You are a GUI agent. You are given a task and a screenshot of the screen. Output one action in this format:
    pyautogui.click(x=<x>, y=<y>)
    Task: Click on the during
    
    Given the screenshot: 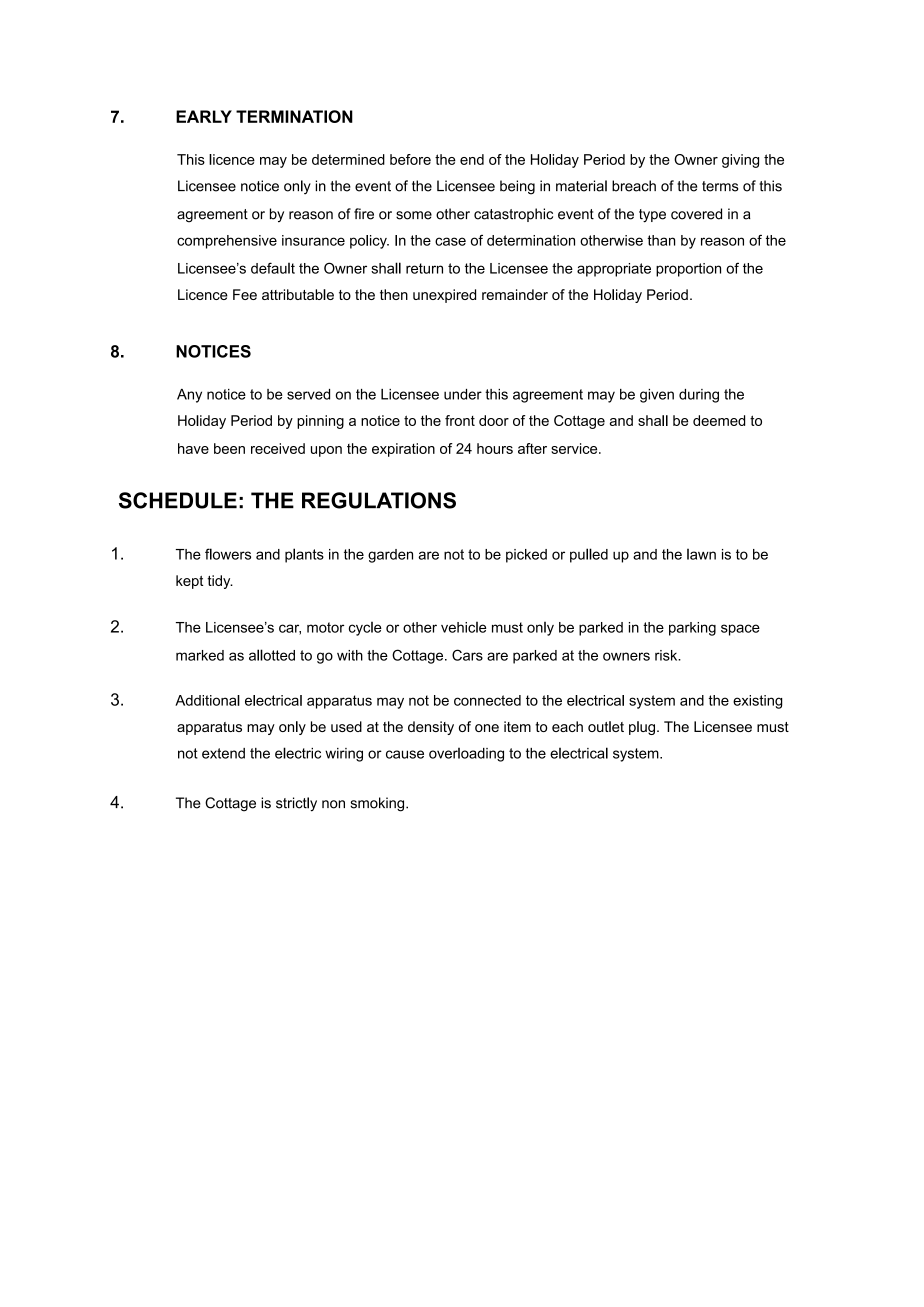 What is the action you would take?
    pyautogui.click(x=699, y=396)
